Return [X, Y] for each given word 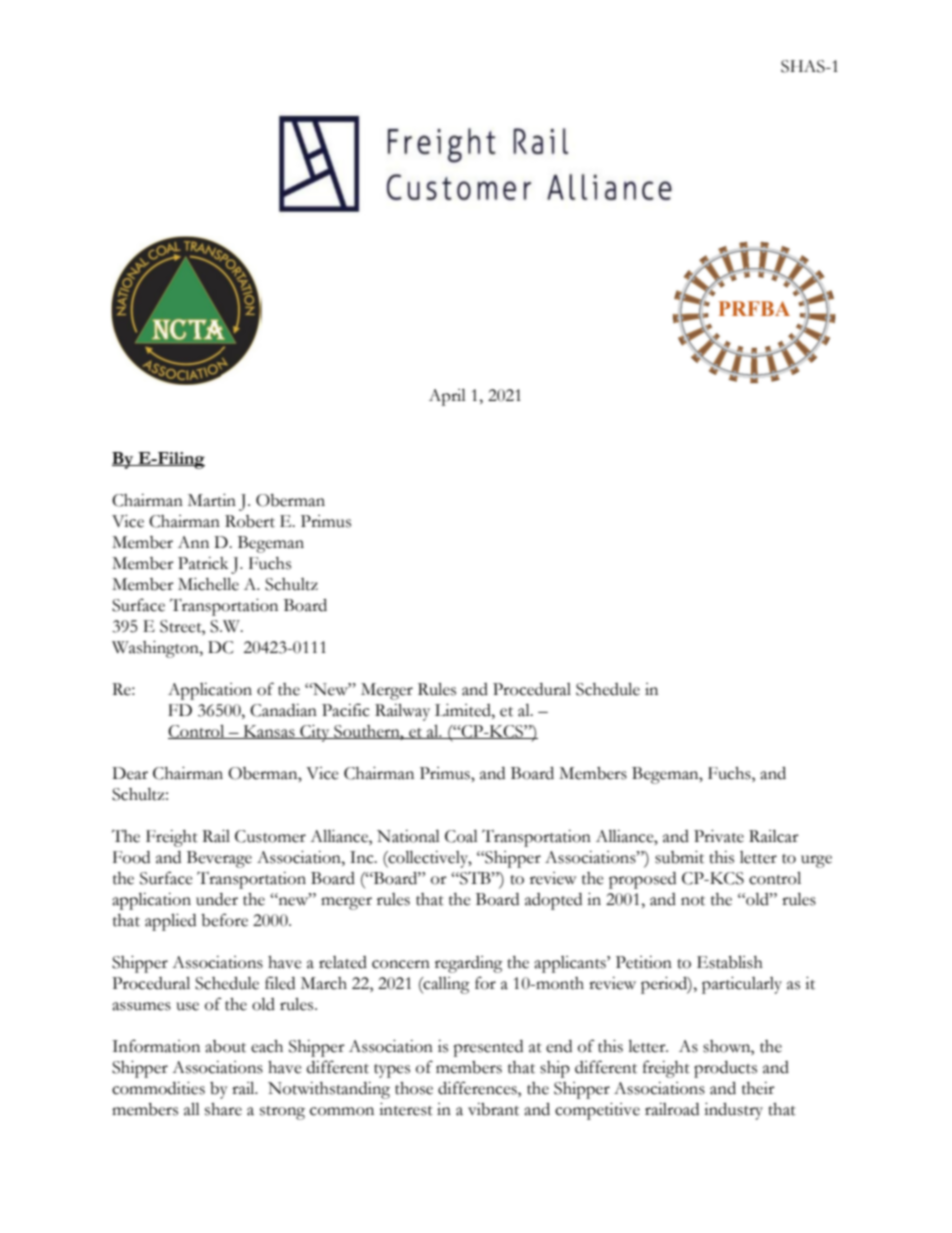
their [758, 1088]
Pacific [346, 710]
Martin [212, 500]
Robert [250, 521]
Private [719, 836]
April [447, 397]
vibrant [493, 1109]
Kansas [269, 732]
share [223, 1109]
